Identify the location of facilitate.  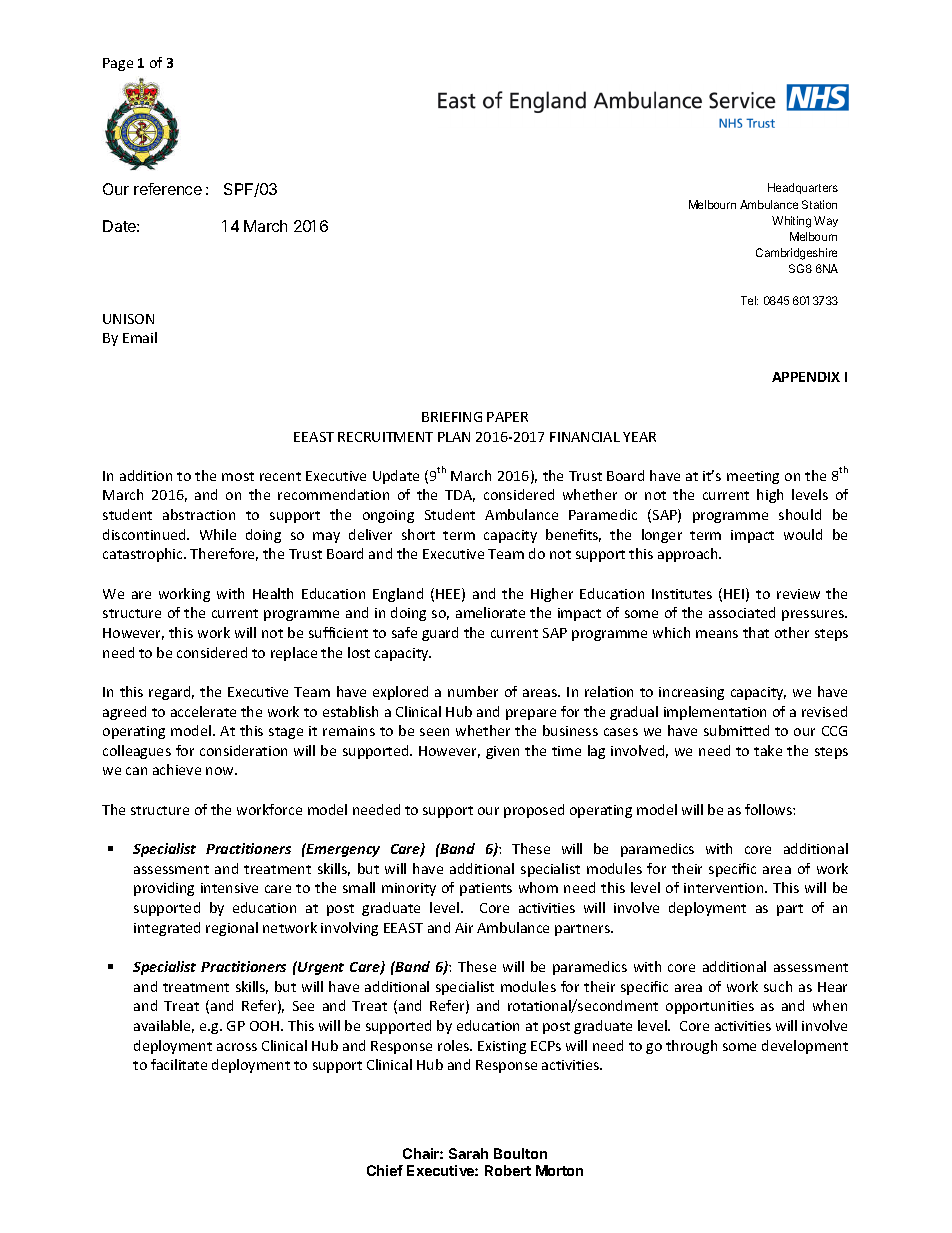
(179, 1064).
